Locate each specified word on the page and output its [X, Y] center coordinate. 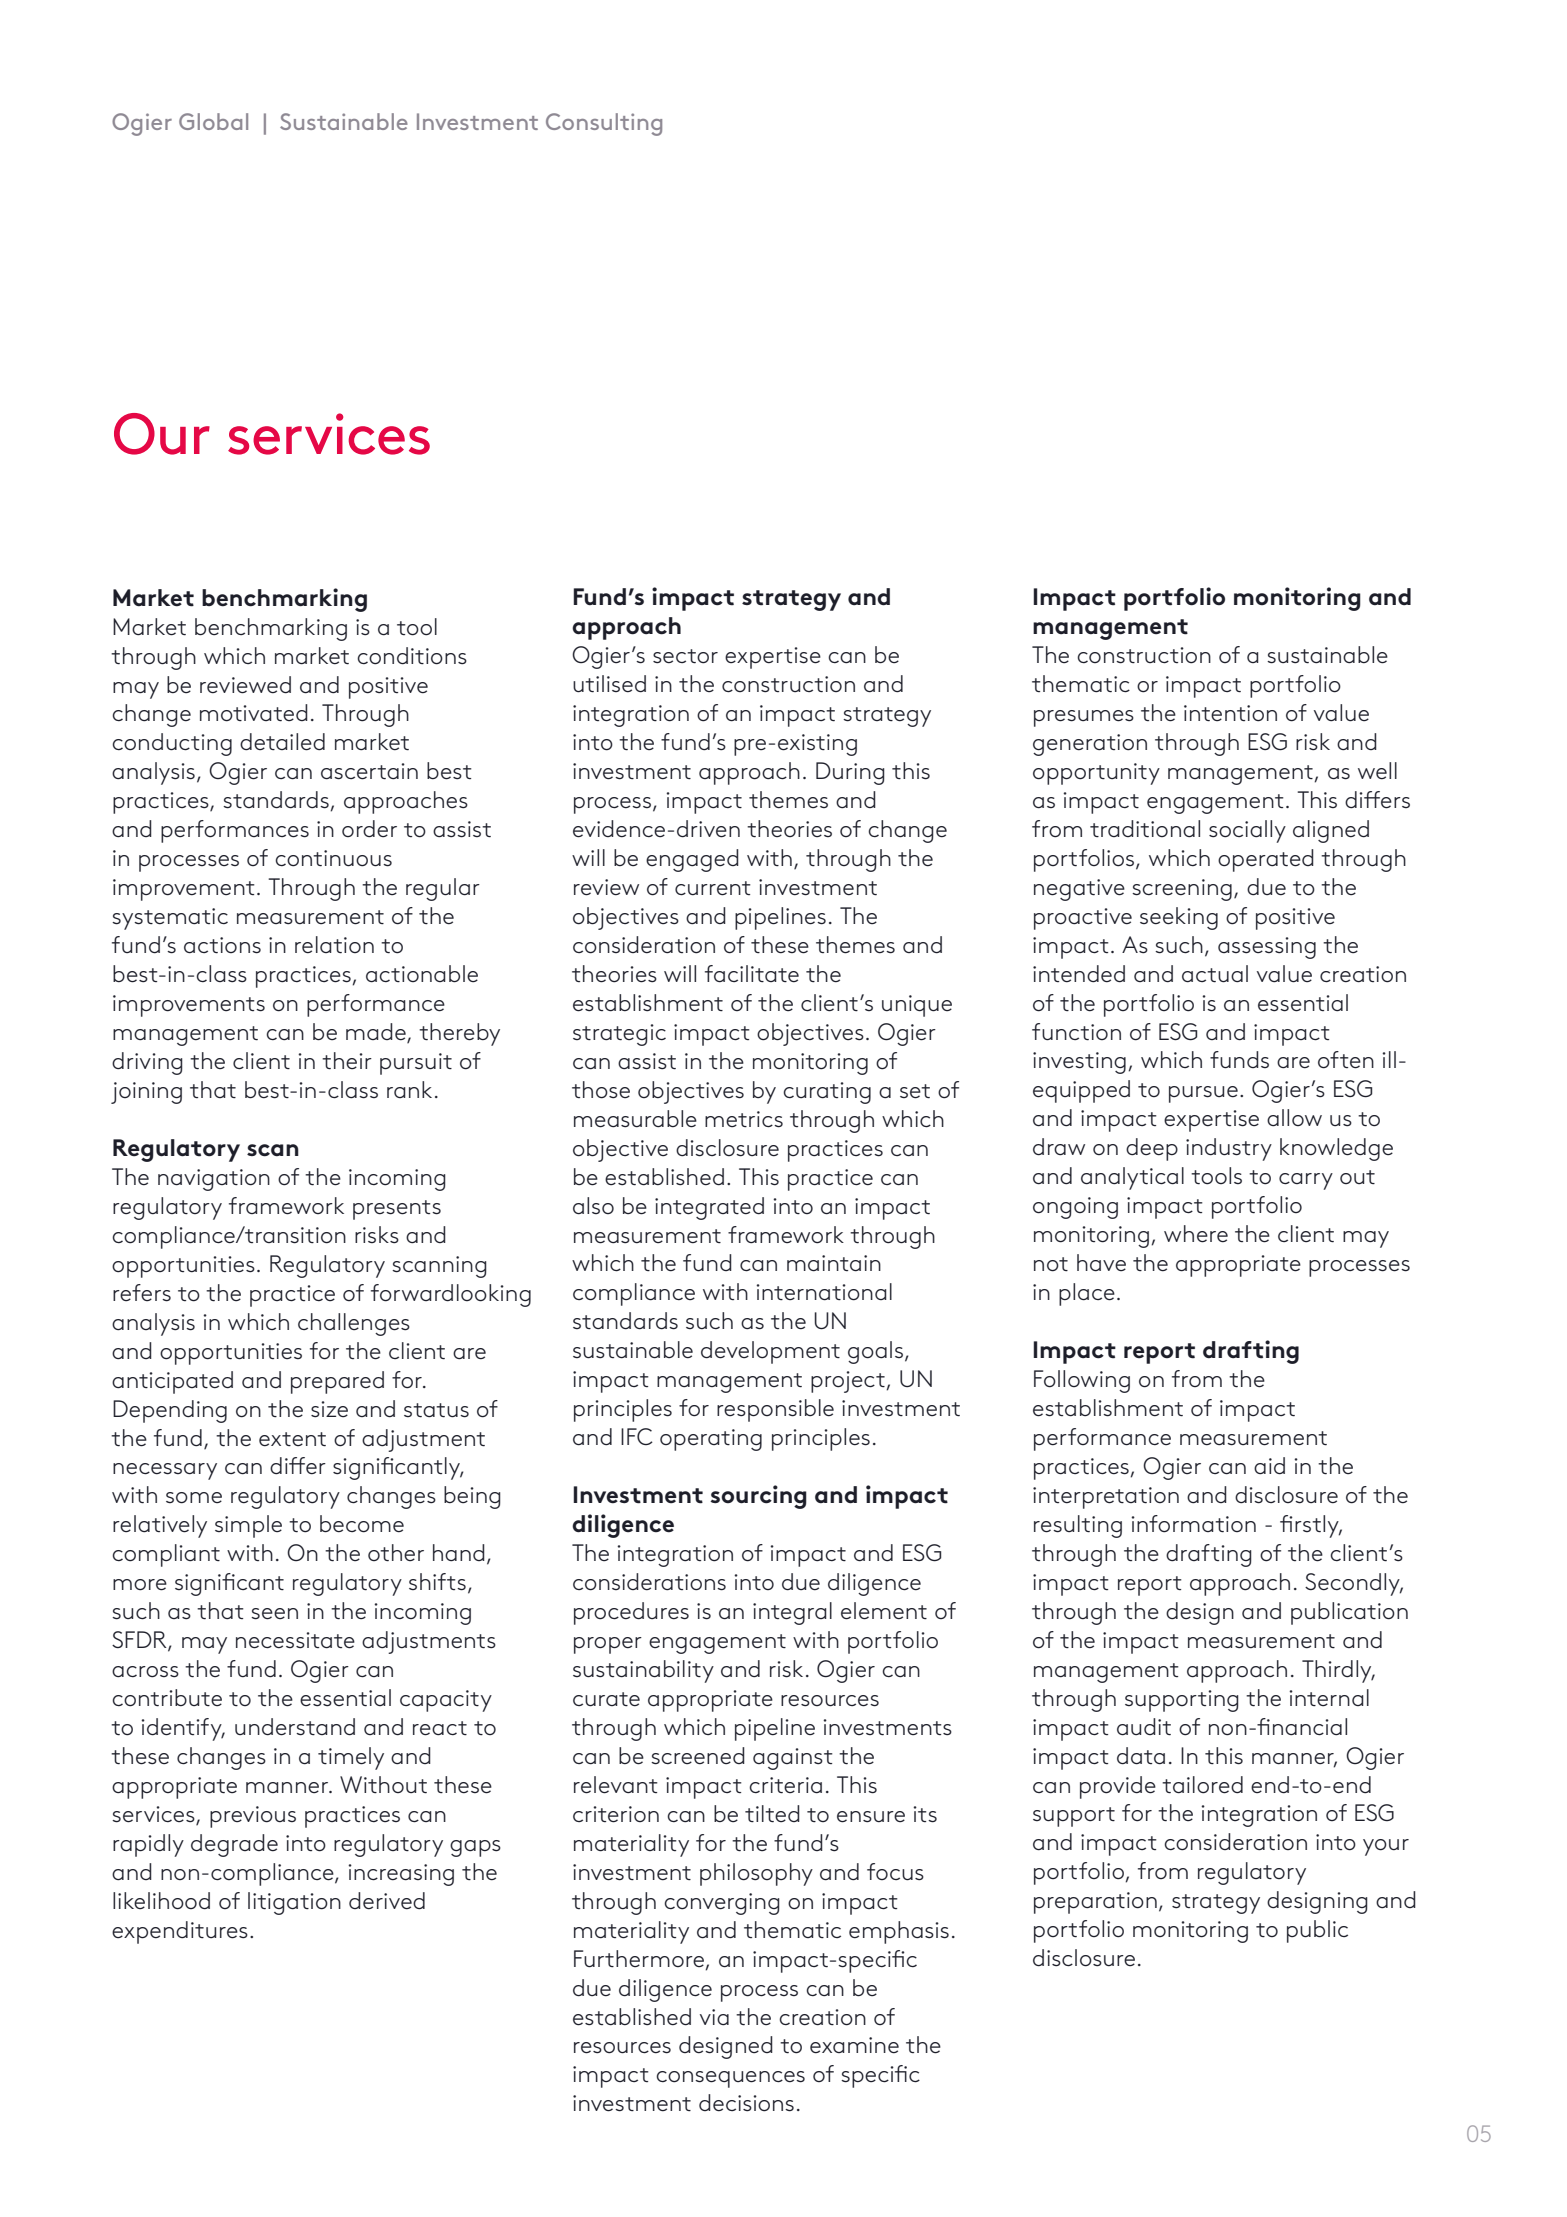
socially [1247, 831]
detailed [282, 742]
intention [1230, 713]
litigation [294, 1903]
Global [213, 121]
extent [292, 1439]
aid [1269, 1466]
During [850, 773]
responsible [775, 1410]
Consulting [604, 124]
